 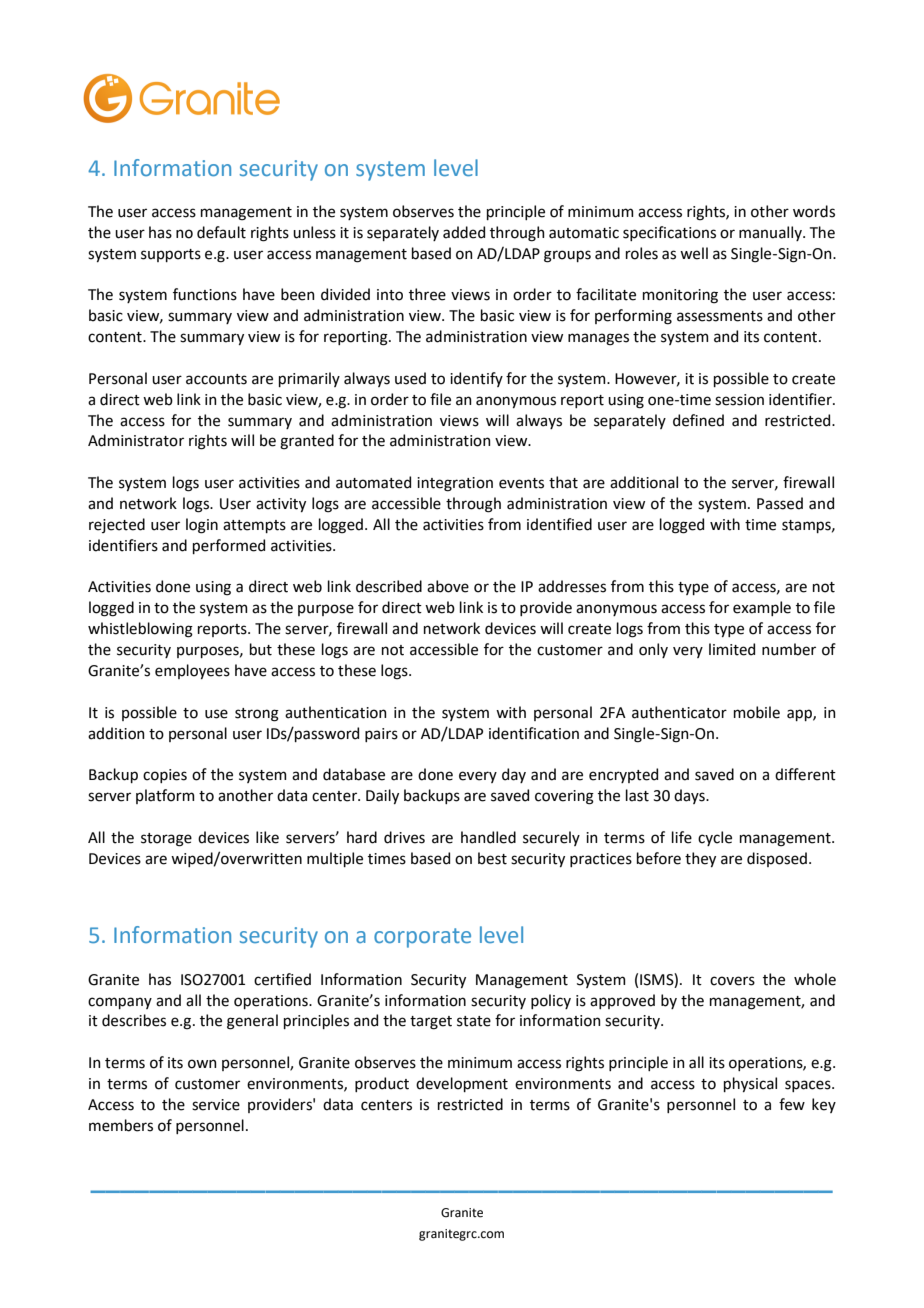 What do you see at coordinates (757, 712) in the screenshot?
I see `mobile` at bounding box center [757, 712].
